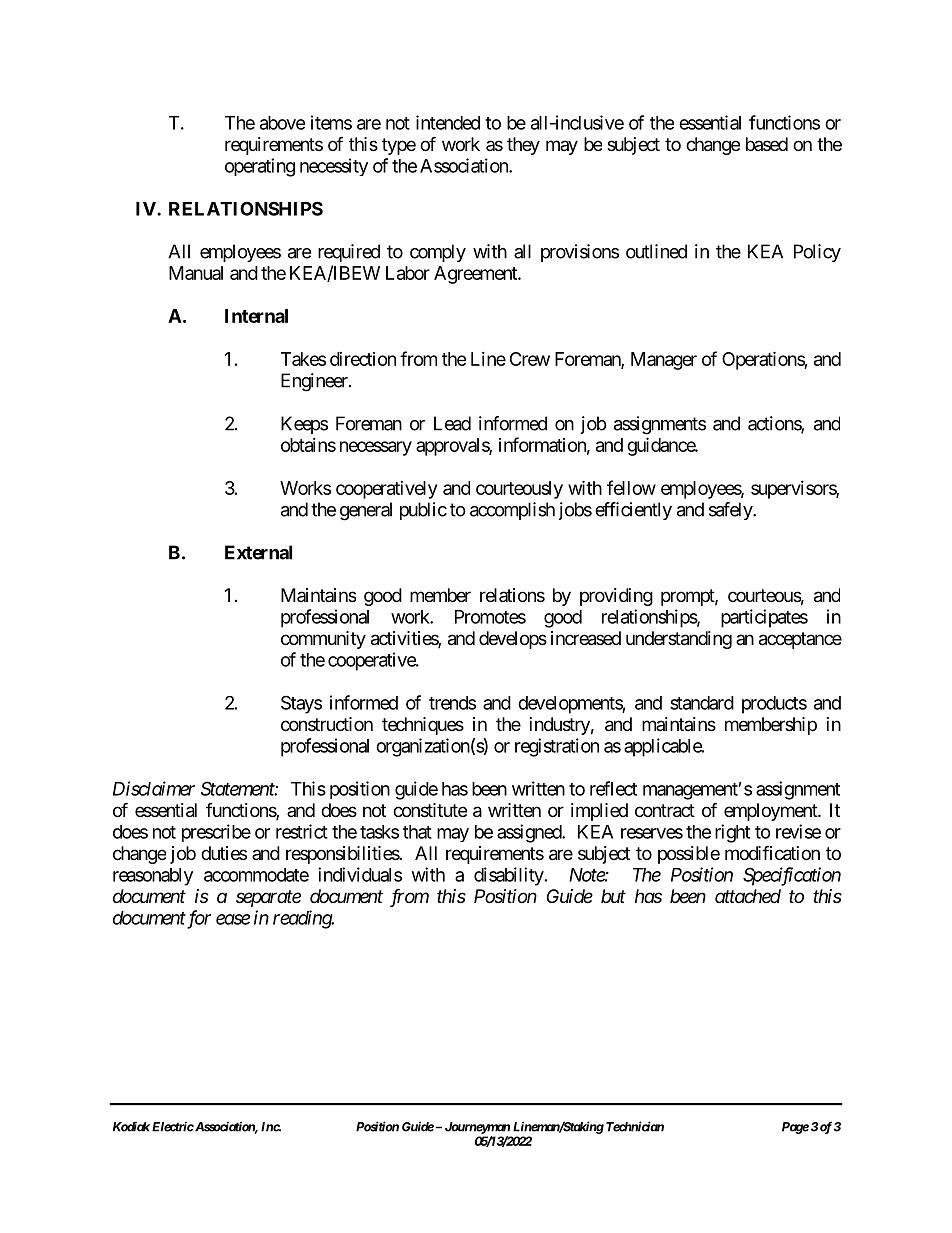  What do you see at coordinates (260, 167) in the screenshot?
I see `operating` at bounding box center [260, 167].
